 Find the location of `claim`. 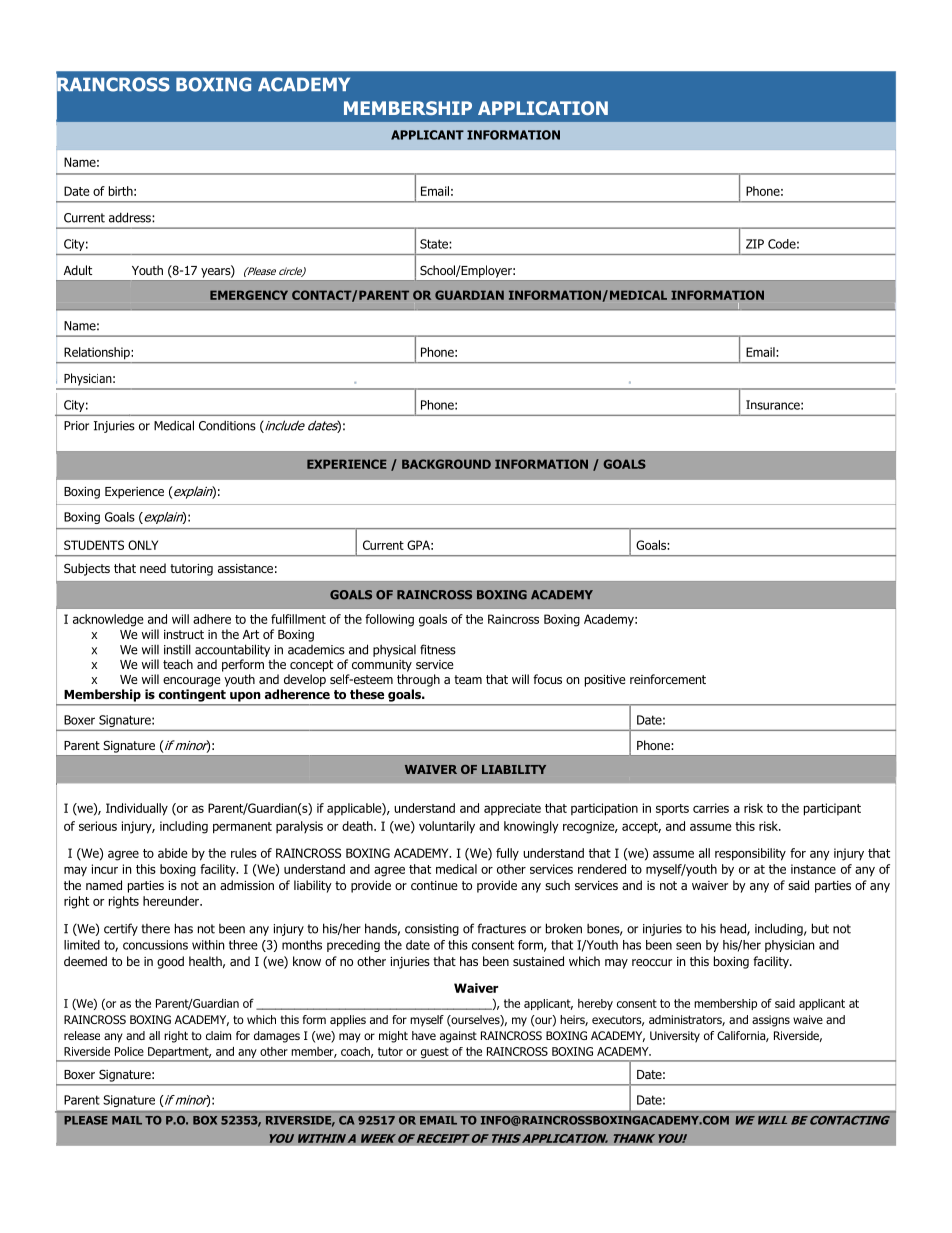

claim is located at coordinates (218, 1035).
